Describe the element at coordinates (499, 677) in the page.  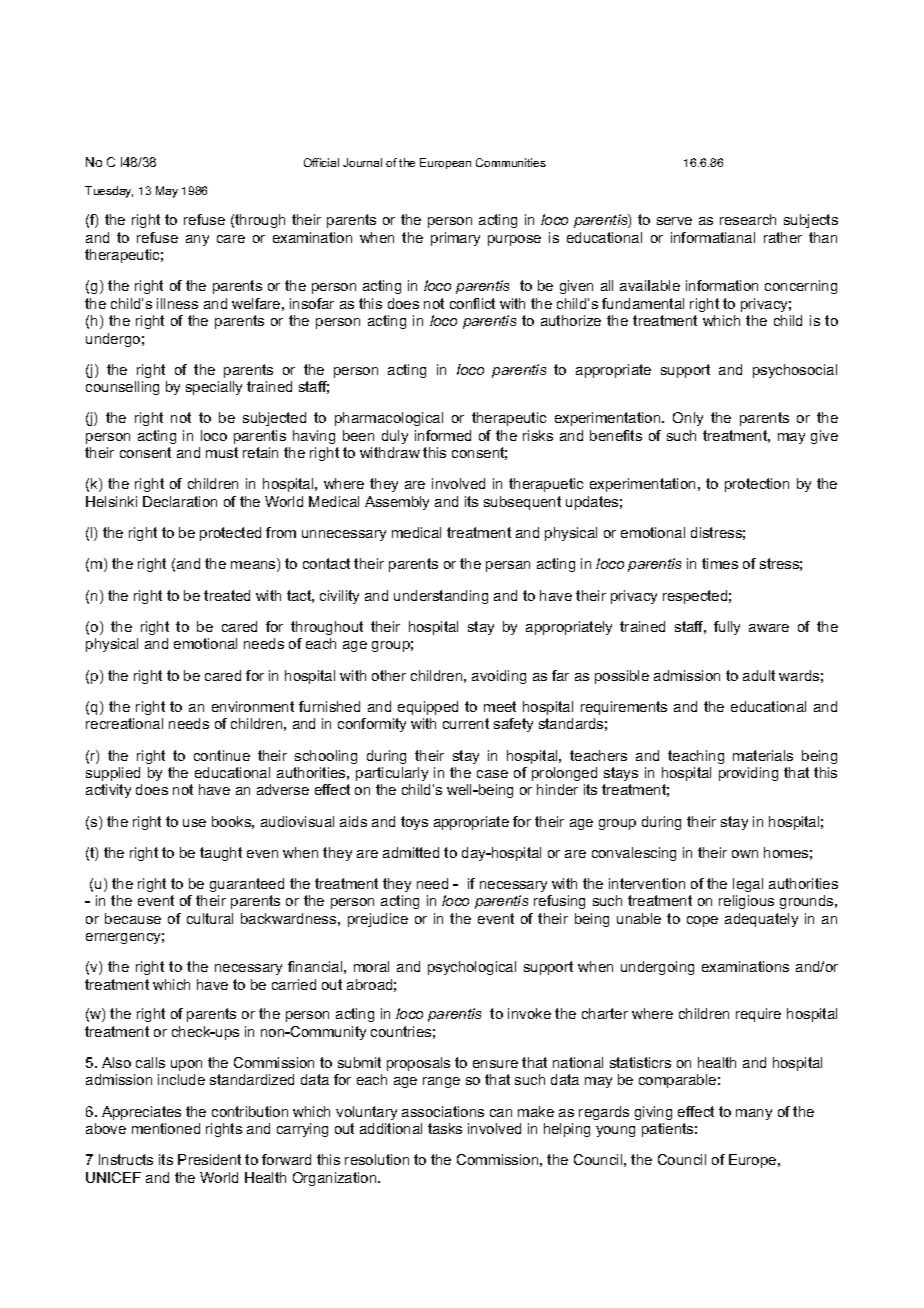
I see `avoiding` at that location.
